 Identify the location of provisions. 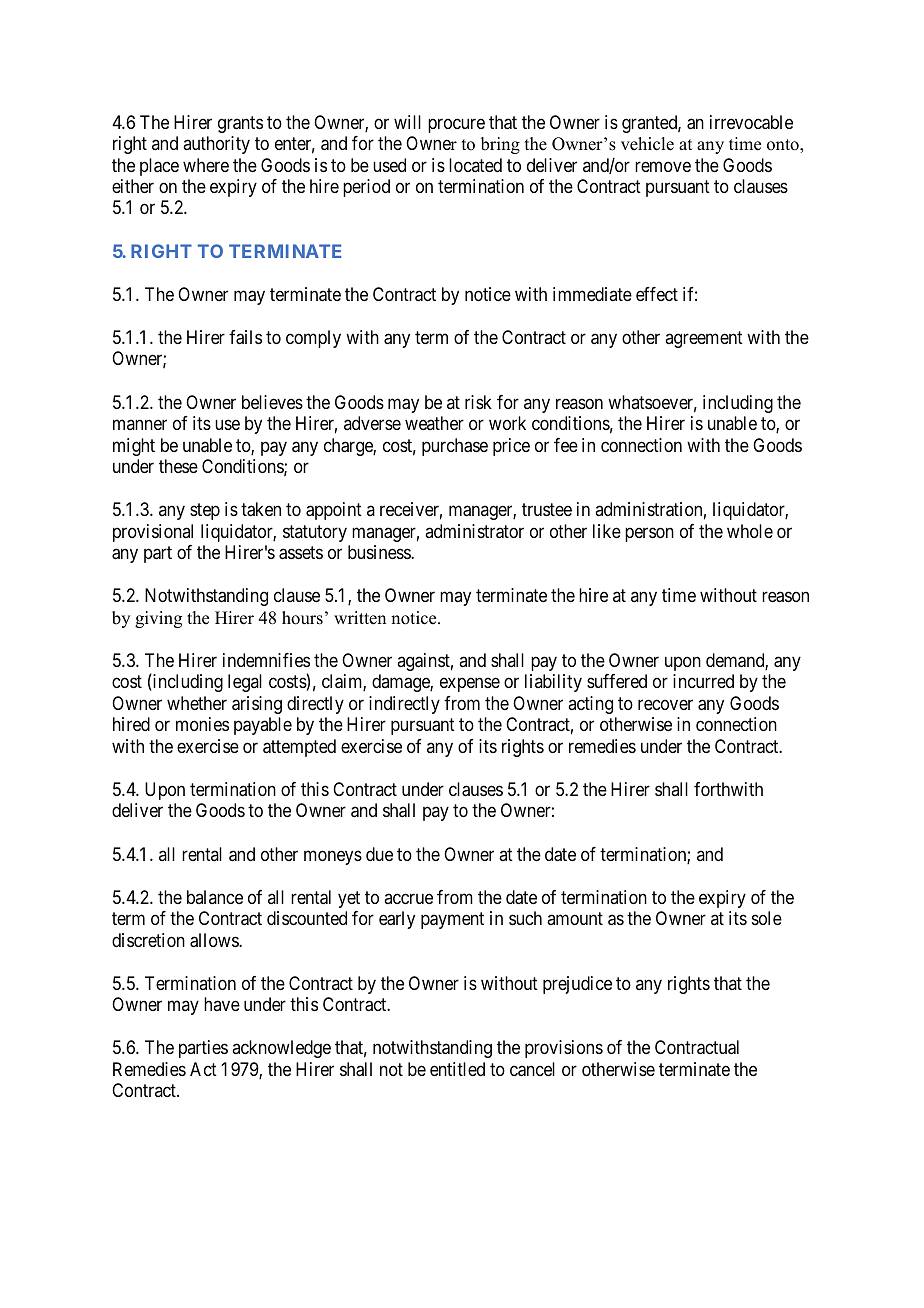
(564, 1049).
